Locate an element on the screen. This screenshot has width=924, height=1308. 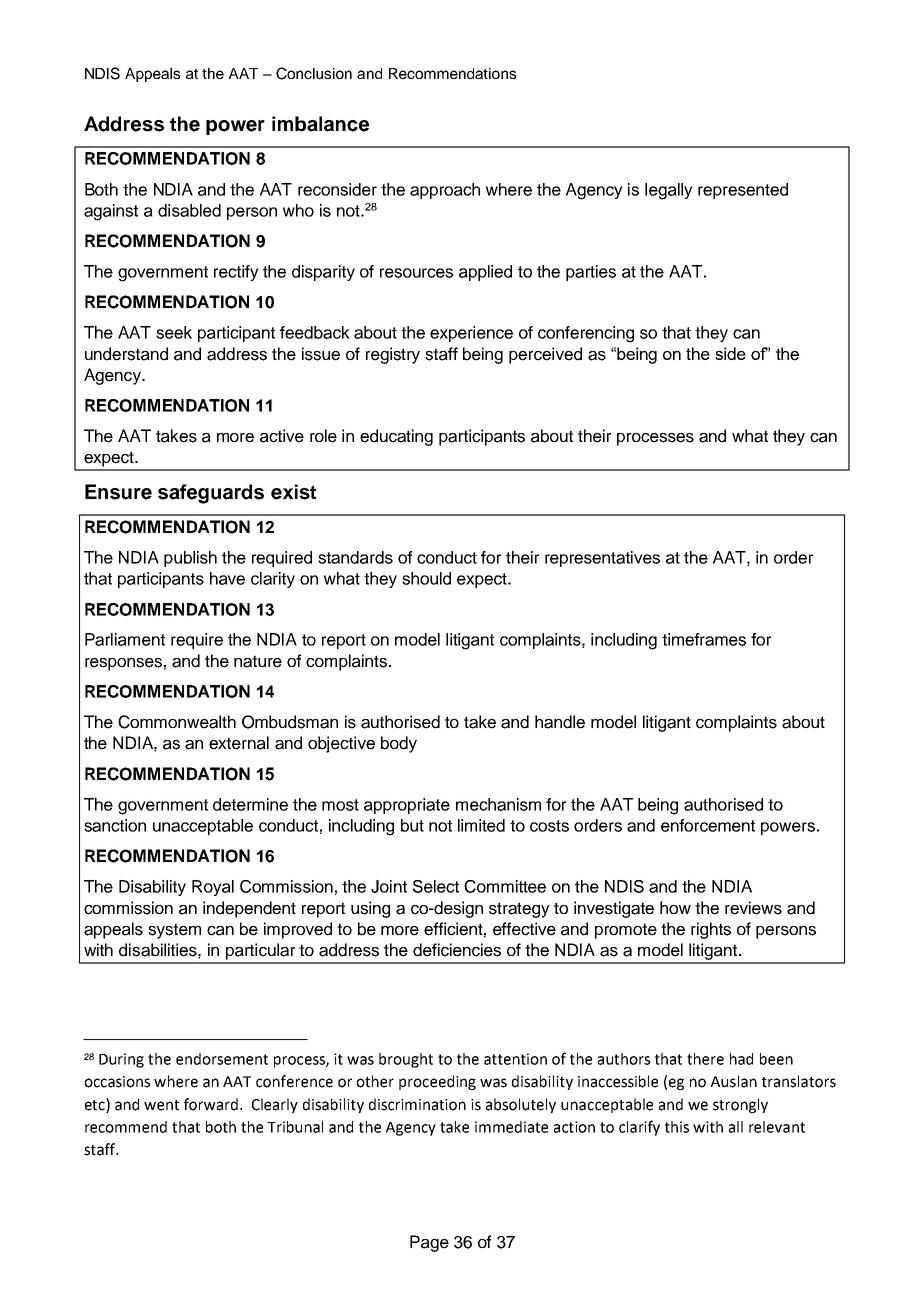
enforcement is located at coordinates (708, 825).
